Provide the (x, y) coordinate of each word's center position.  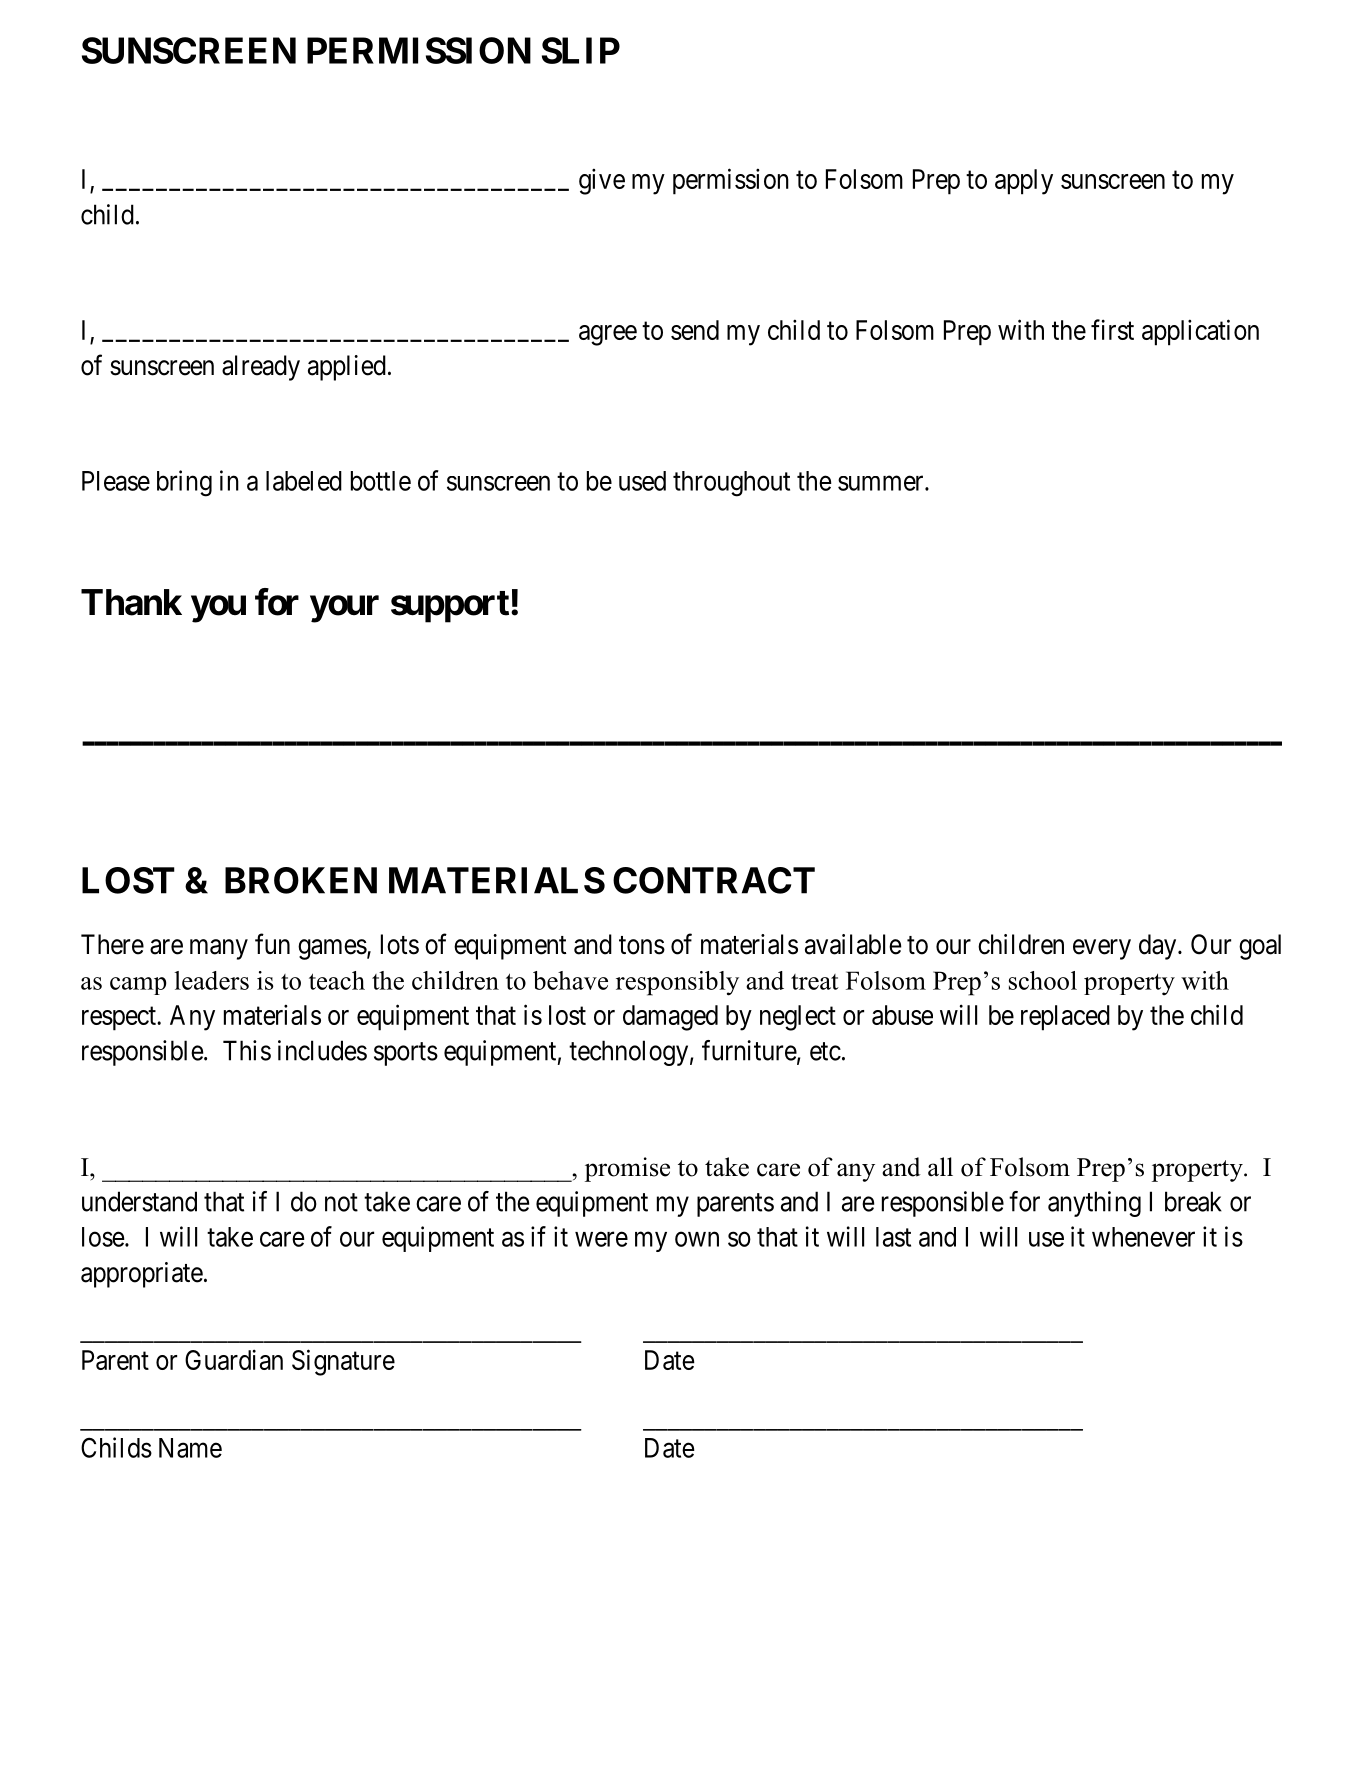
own (697, 1239)
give (602, 181)
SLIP (581, 50)
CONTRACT (714, 880)
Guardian (234, 1359)
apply (1024, 182)
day (1159, 947)
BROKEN (301, 880)
